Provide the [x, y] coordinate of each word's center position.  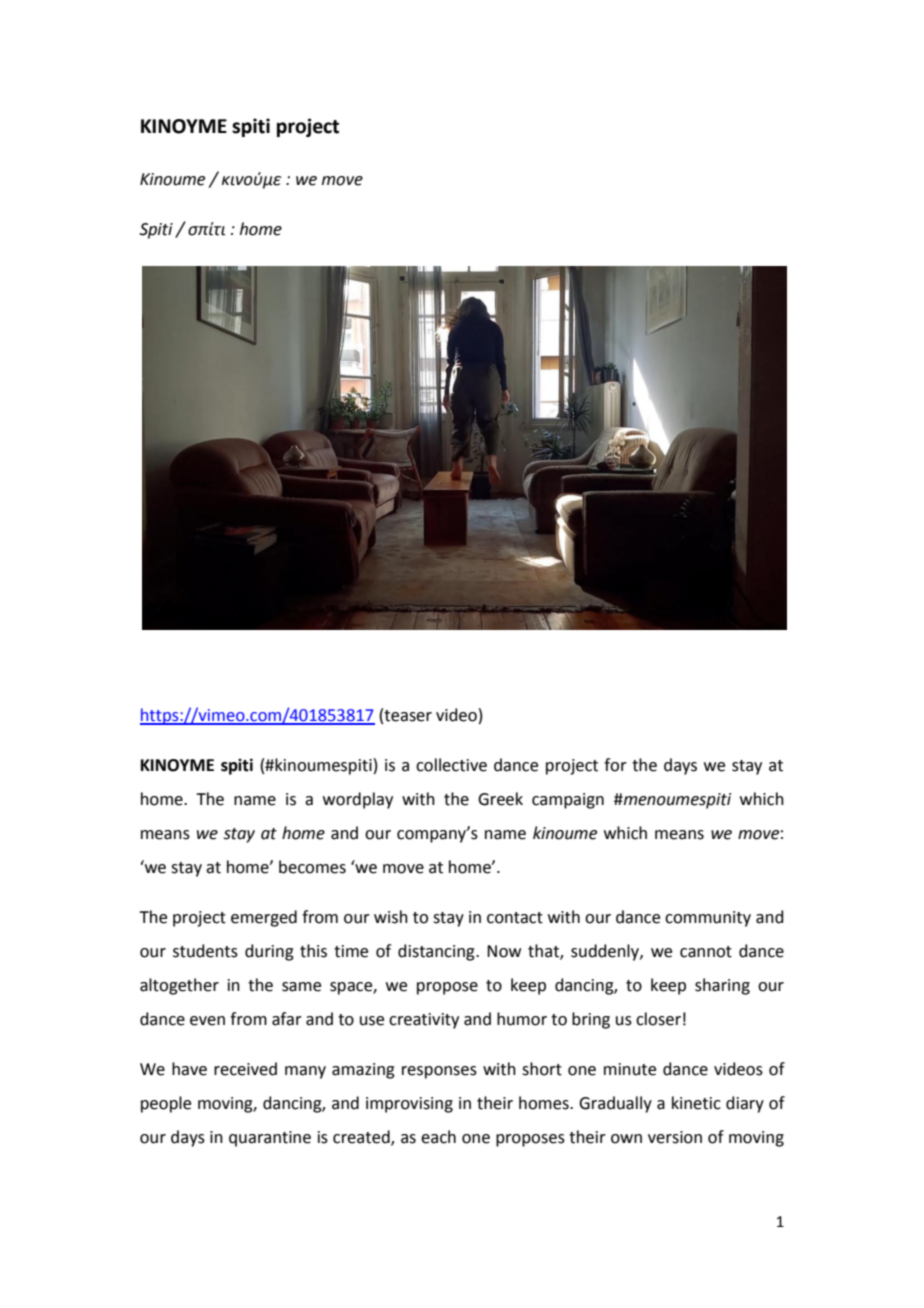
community [708, 919]
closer [658, 1019]
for [615, 765]
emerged [264, 918]
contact [515, 918]
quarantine [270, 1139]
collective [451, 765]
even [207, 1021]
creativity [424, 1021]
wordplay [358, 800]
